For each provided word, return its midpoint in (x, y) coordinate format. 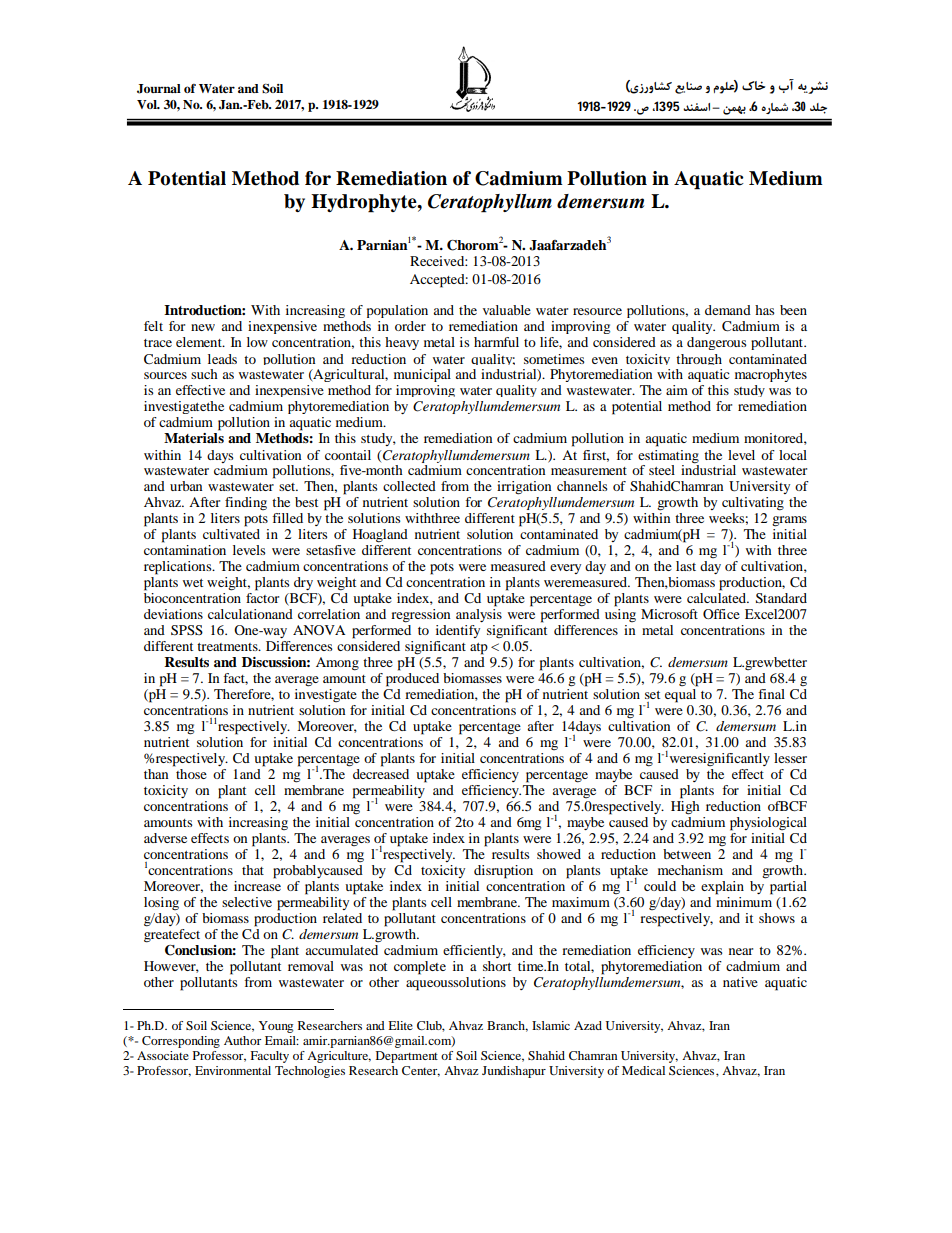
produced (412, 678)
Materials (194, 436)
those (190, 772)
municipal (422, 375)
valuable (507, 310)
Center (421, 1071)
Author (242, 1040)
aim (677, 390)
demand (728, 310)
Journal (159, 89)
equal (680, 696)
